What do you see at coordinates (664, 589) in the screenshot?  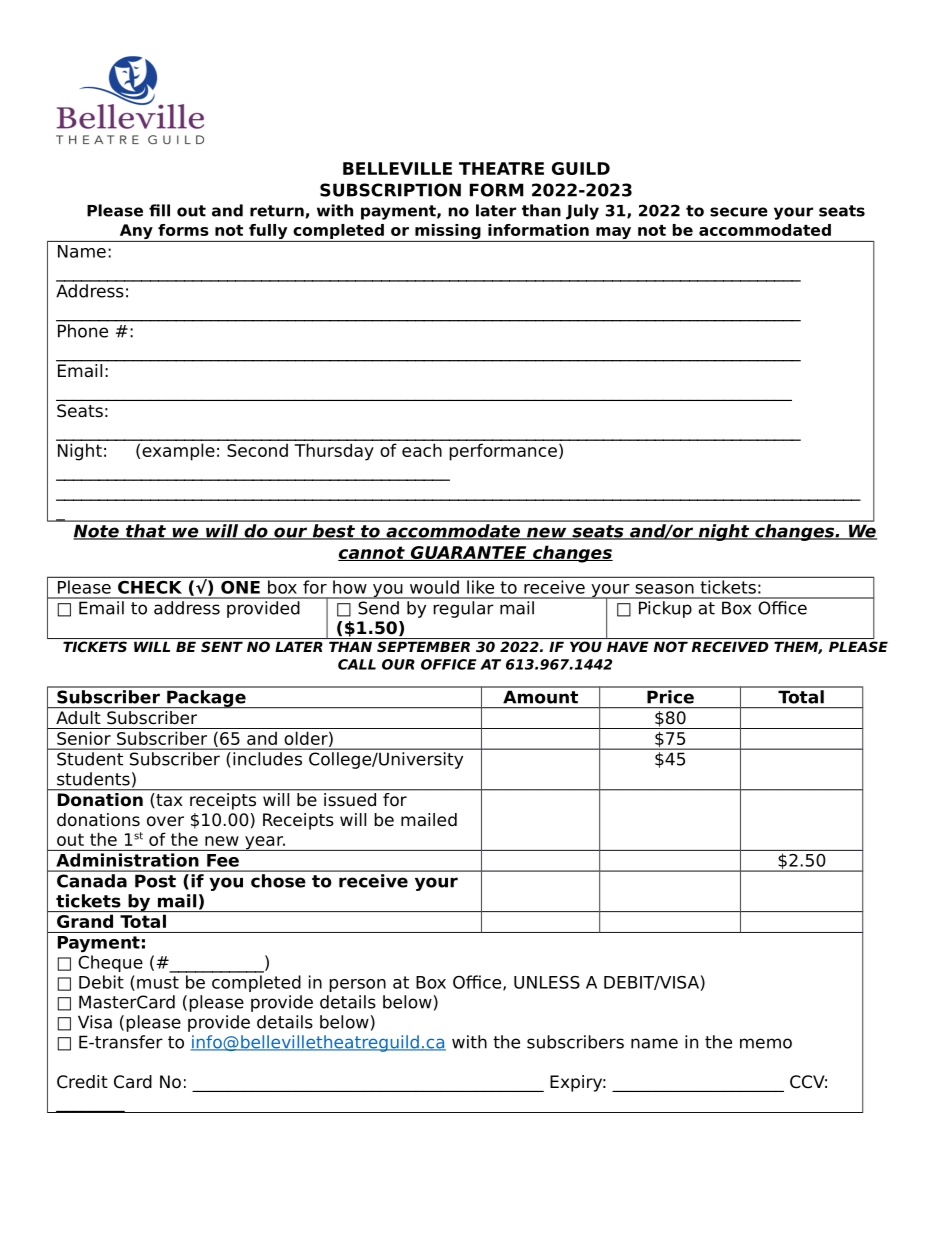 I see `season` at bounding box center [664, 589].
